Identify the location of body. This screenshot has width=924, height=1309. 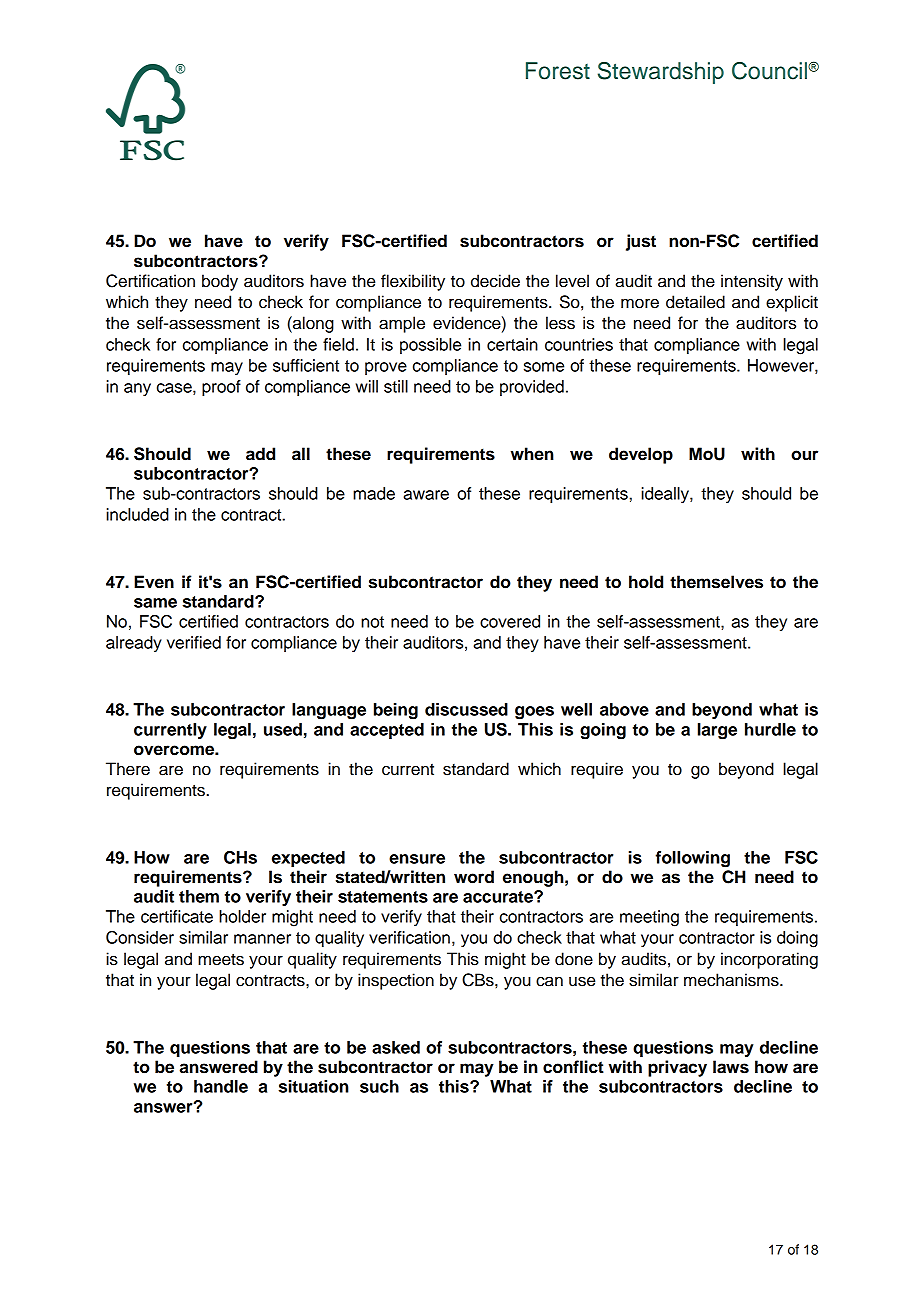
(220, 282).
